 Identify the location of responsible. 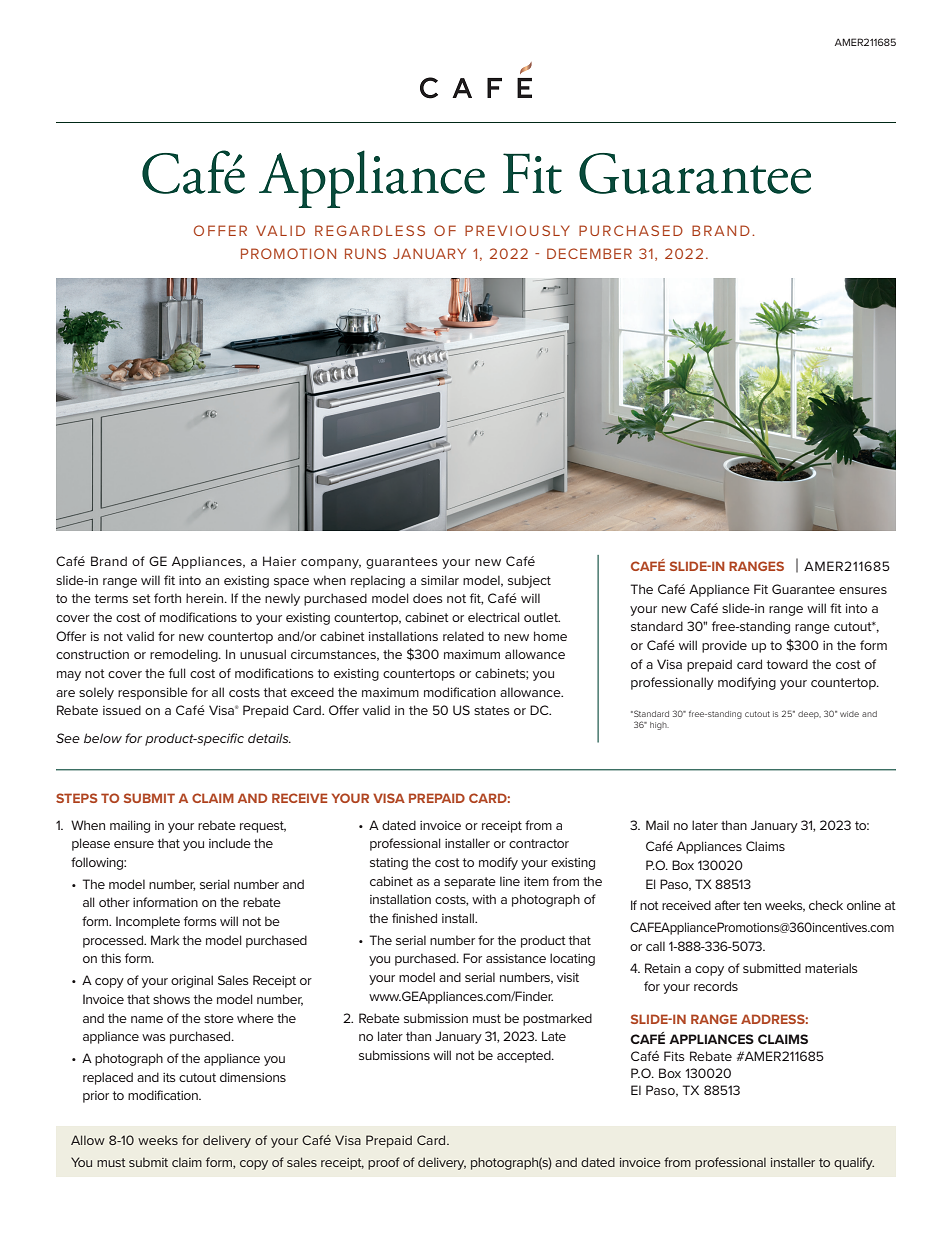
(153, 693).
